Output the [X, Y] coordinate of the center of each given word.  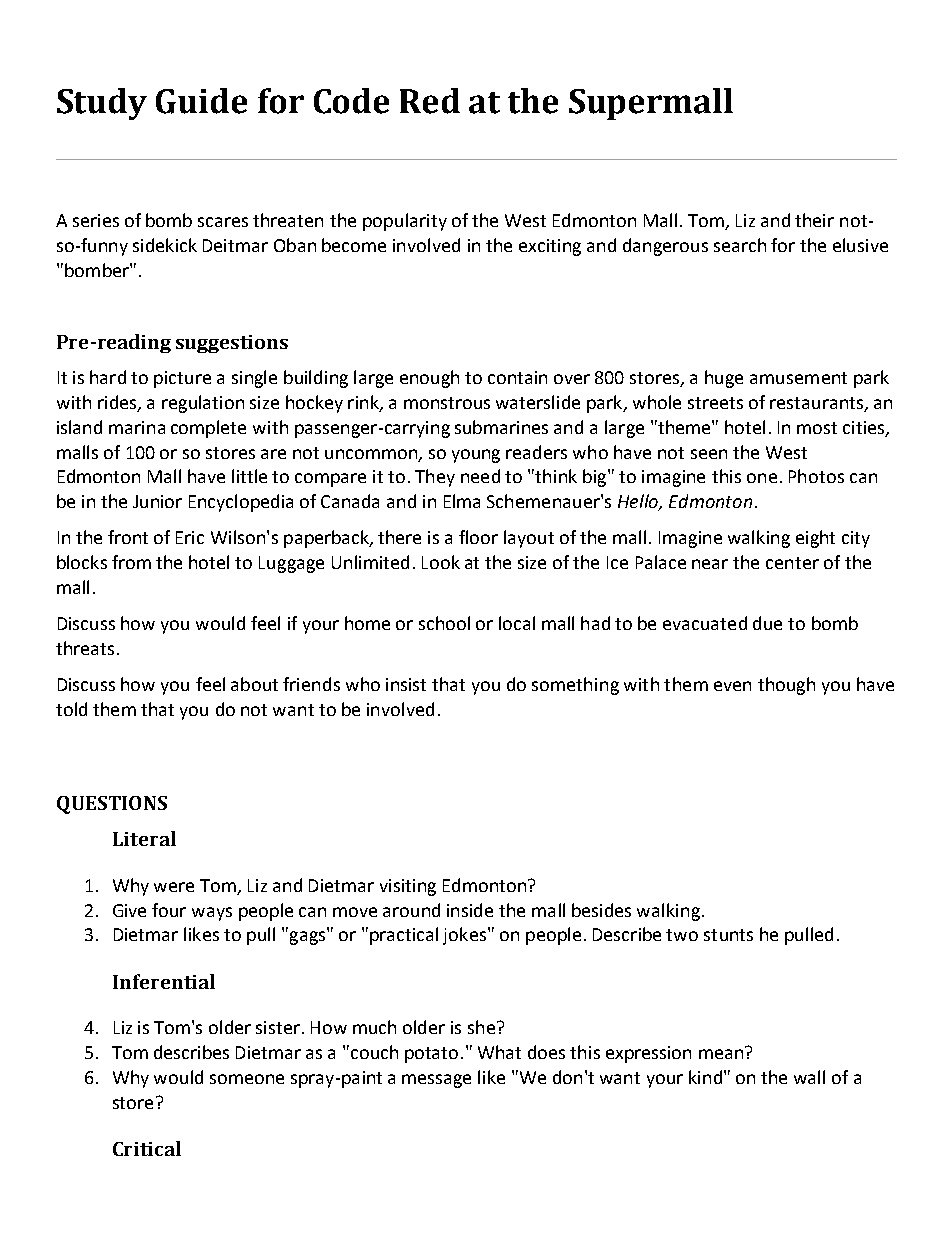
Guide [201, 101]
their [814, 220]
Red [430, 101]
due [767, 623]
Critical [147, 1148]
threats [85, 648]
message [436, 1081]
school [444, 623]
